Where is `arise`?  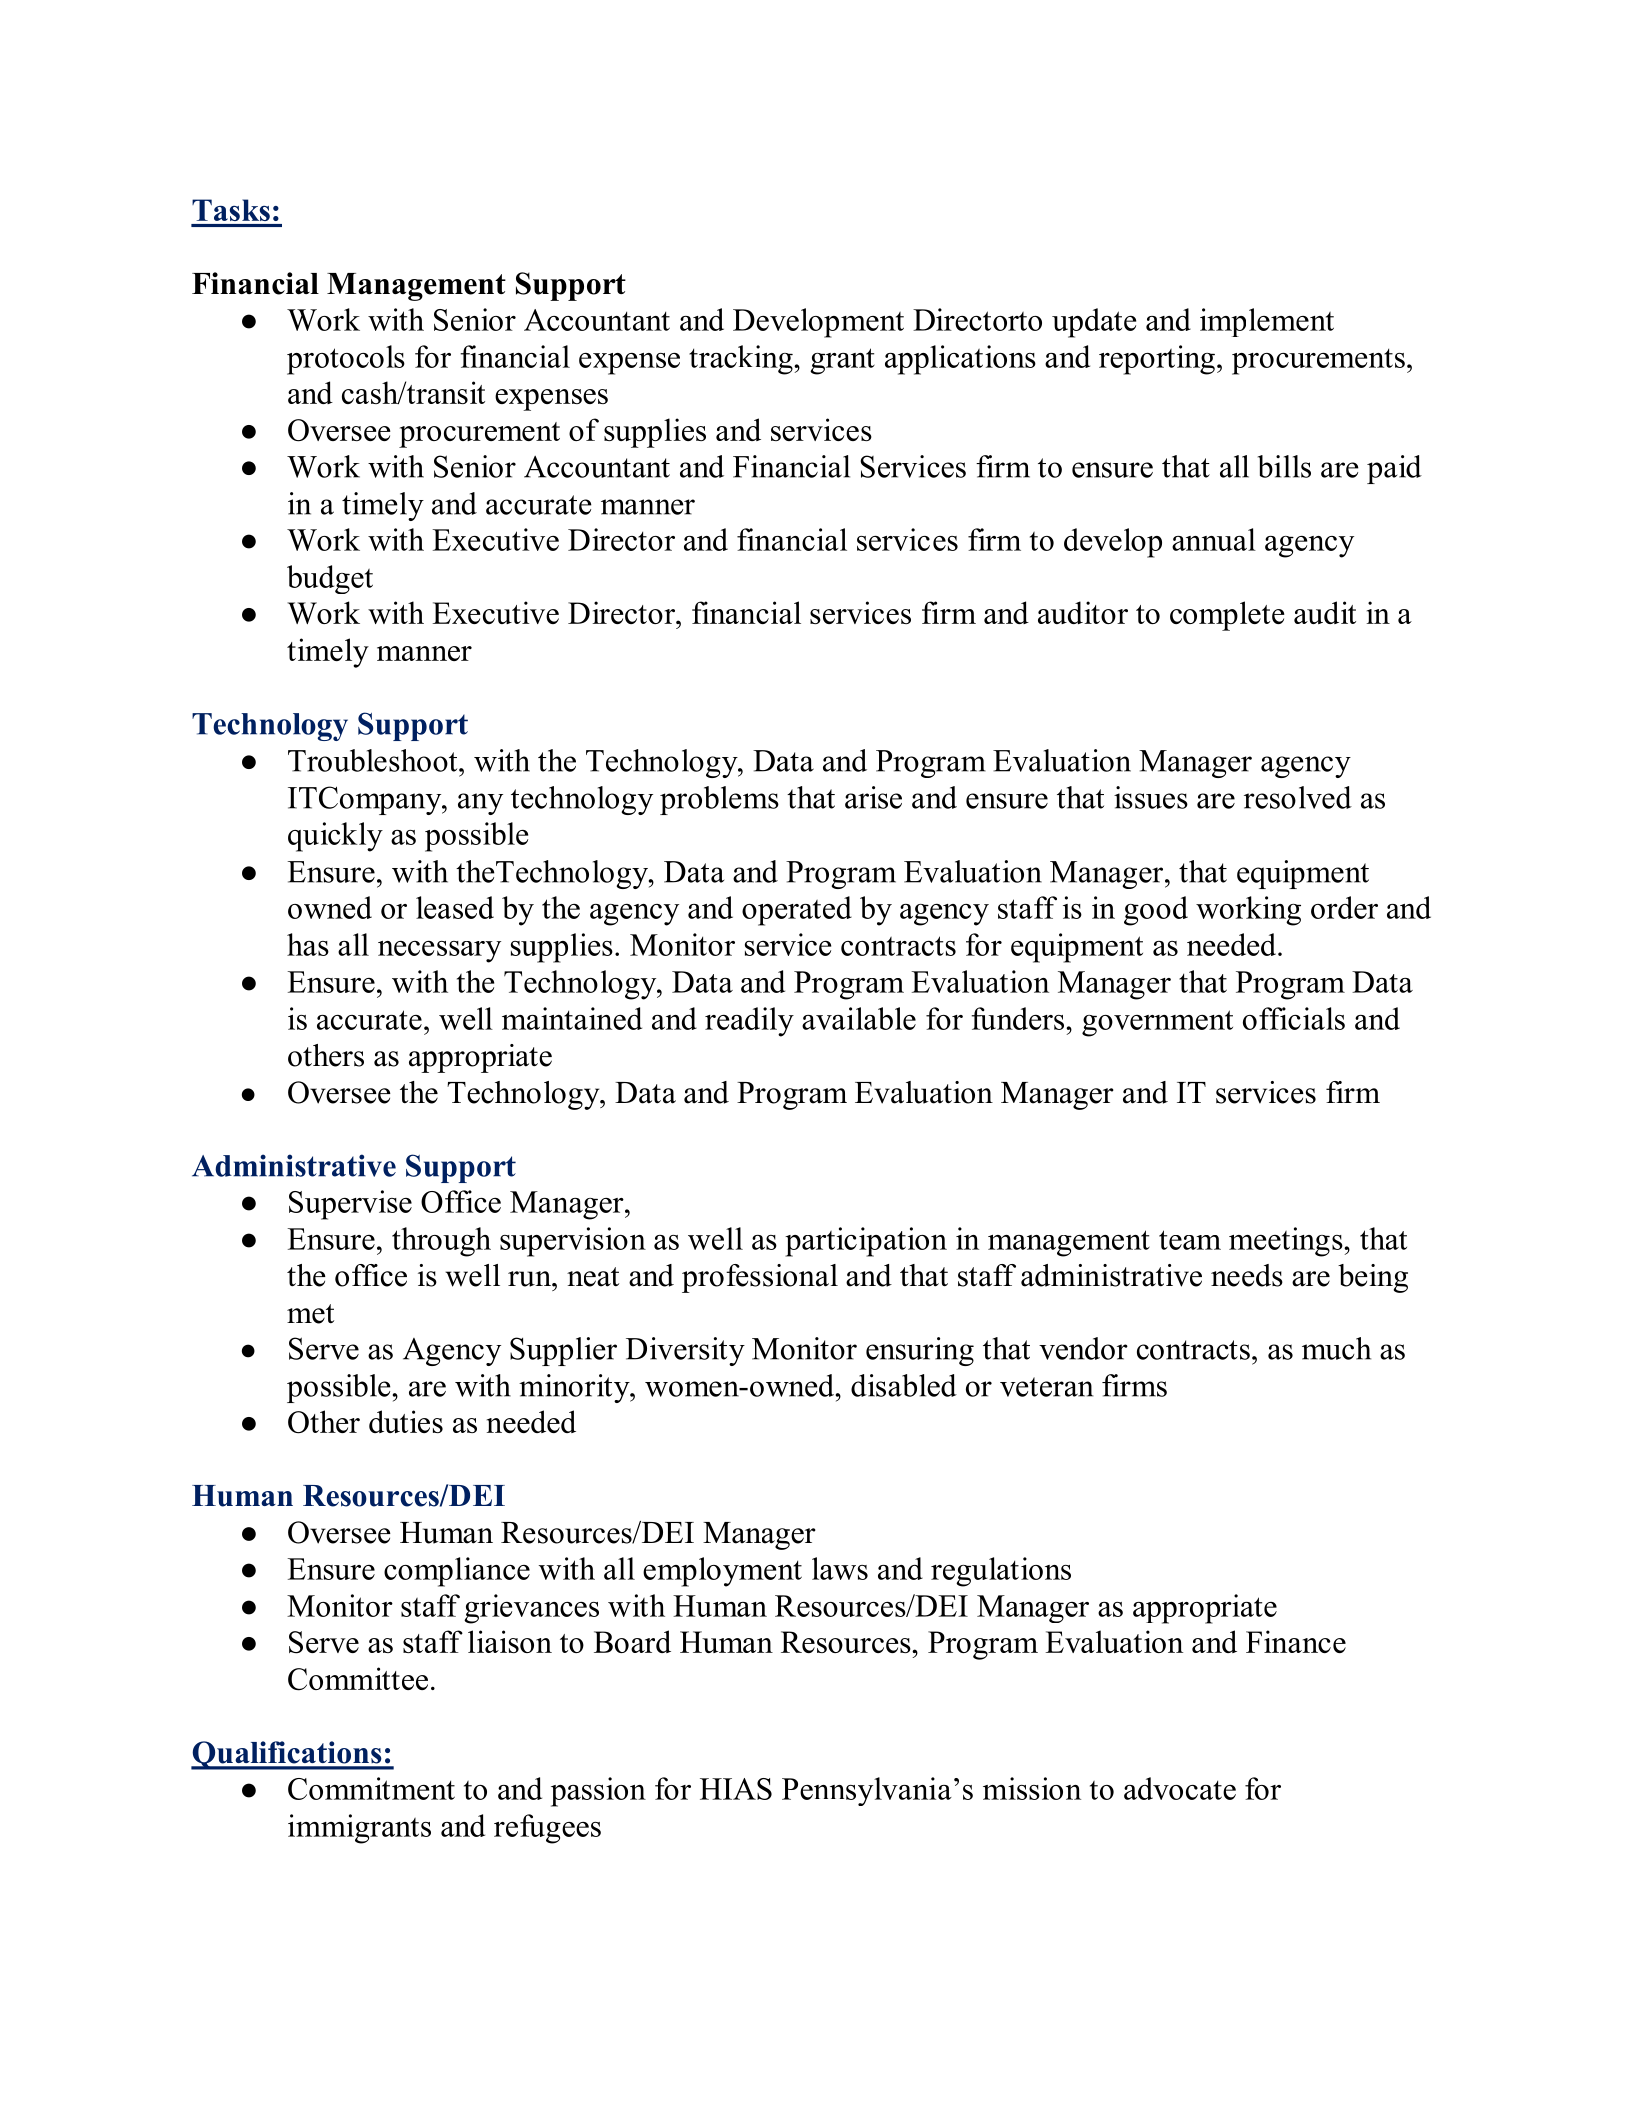
arise is located at coordinates (873, 797).
